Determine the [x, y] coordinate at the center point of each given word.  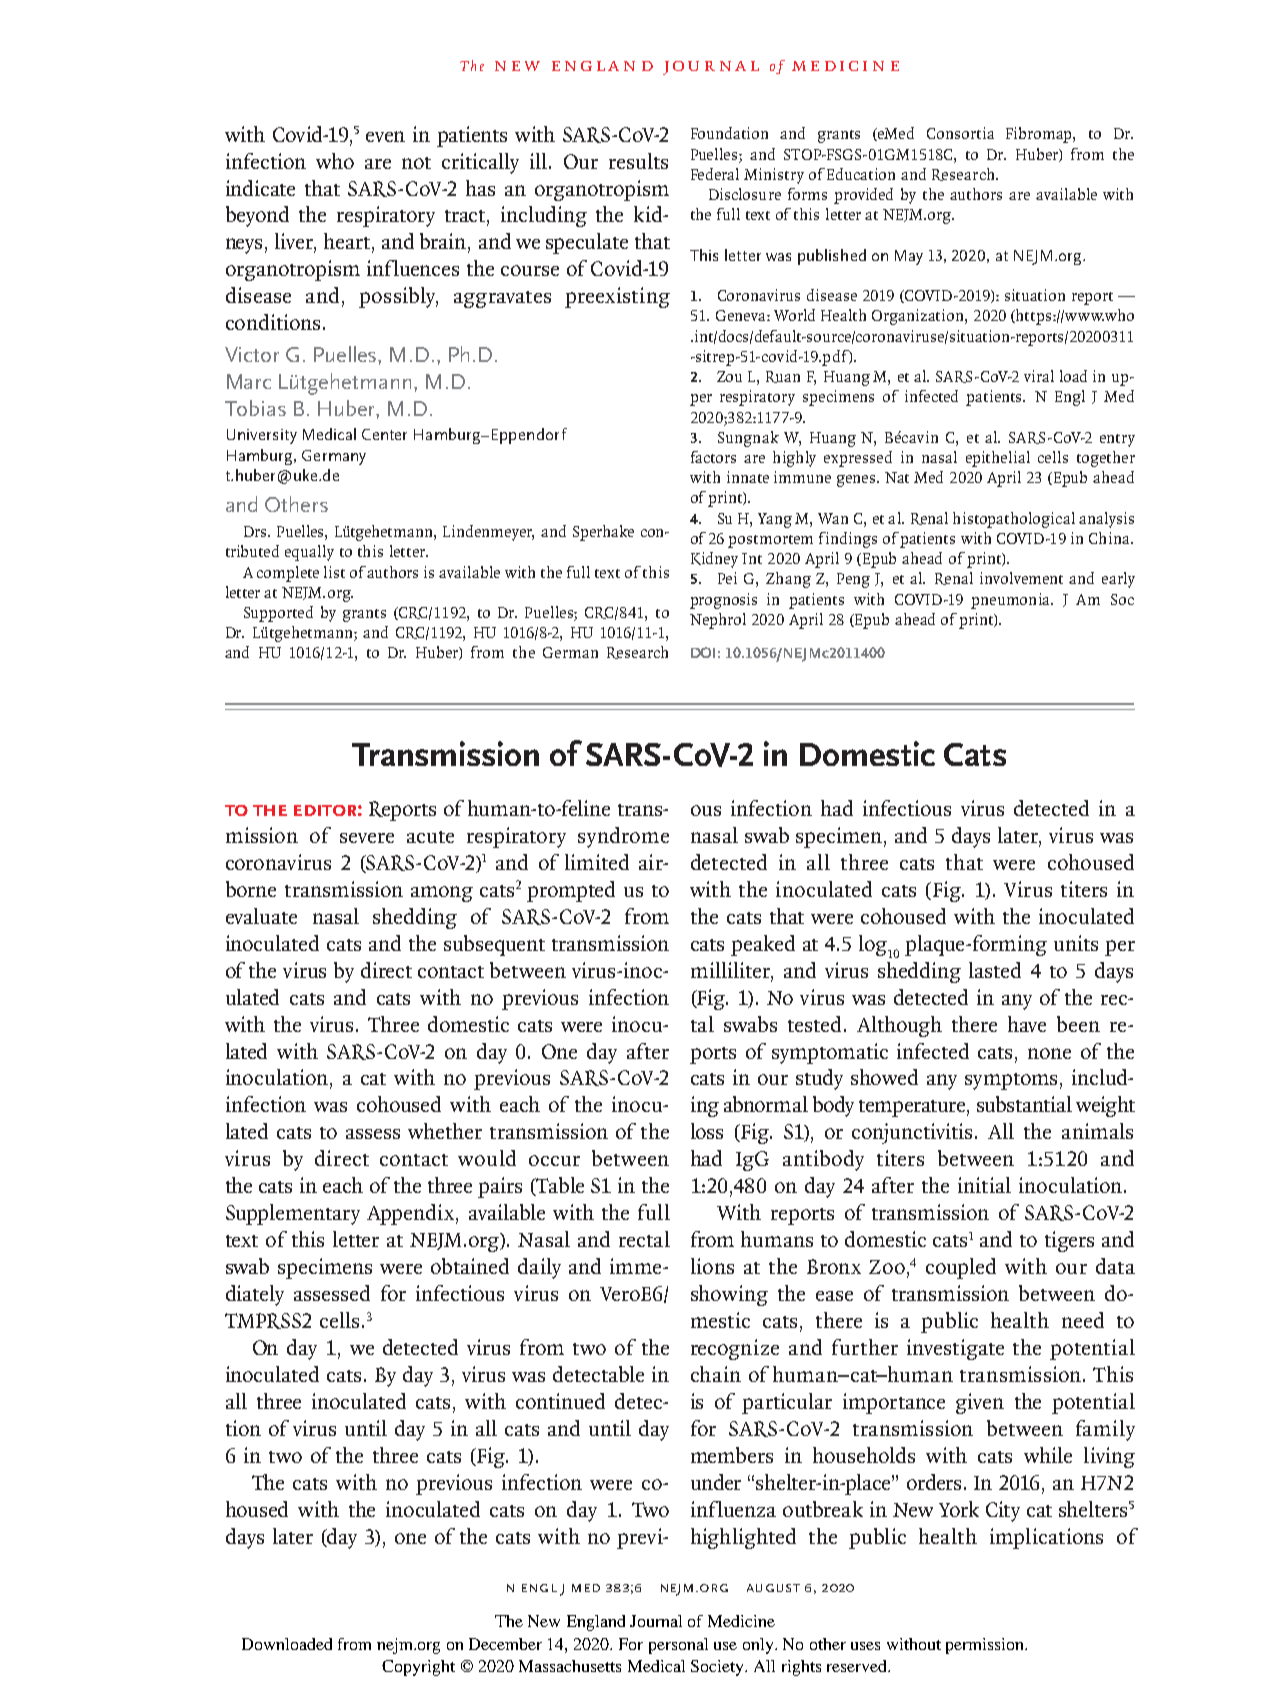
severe [367, 838]
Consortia [960, 133]
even [385, 136]
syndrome [623, 837]
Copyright [418, 1668]
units [1076, 943]
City [1003, 1511]
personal [678, 1646]
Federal [715, 174]
